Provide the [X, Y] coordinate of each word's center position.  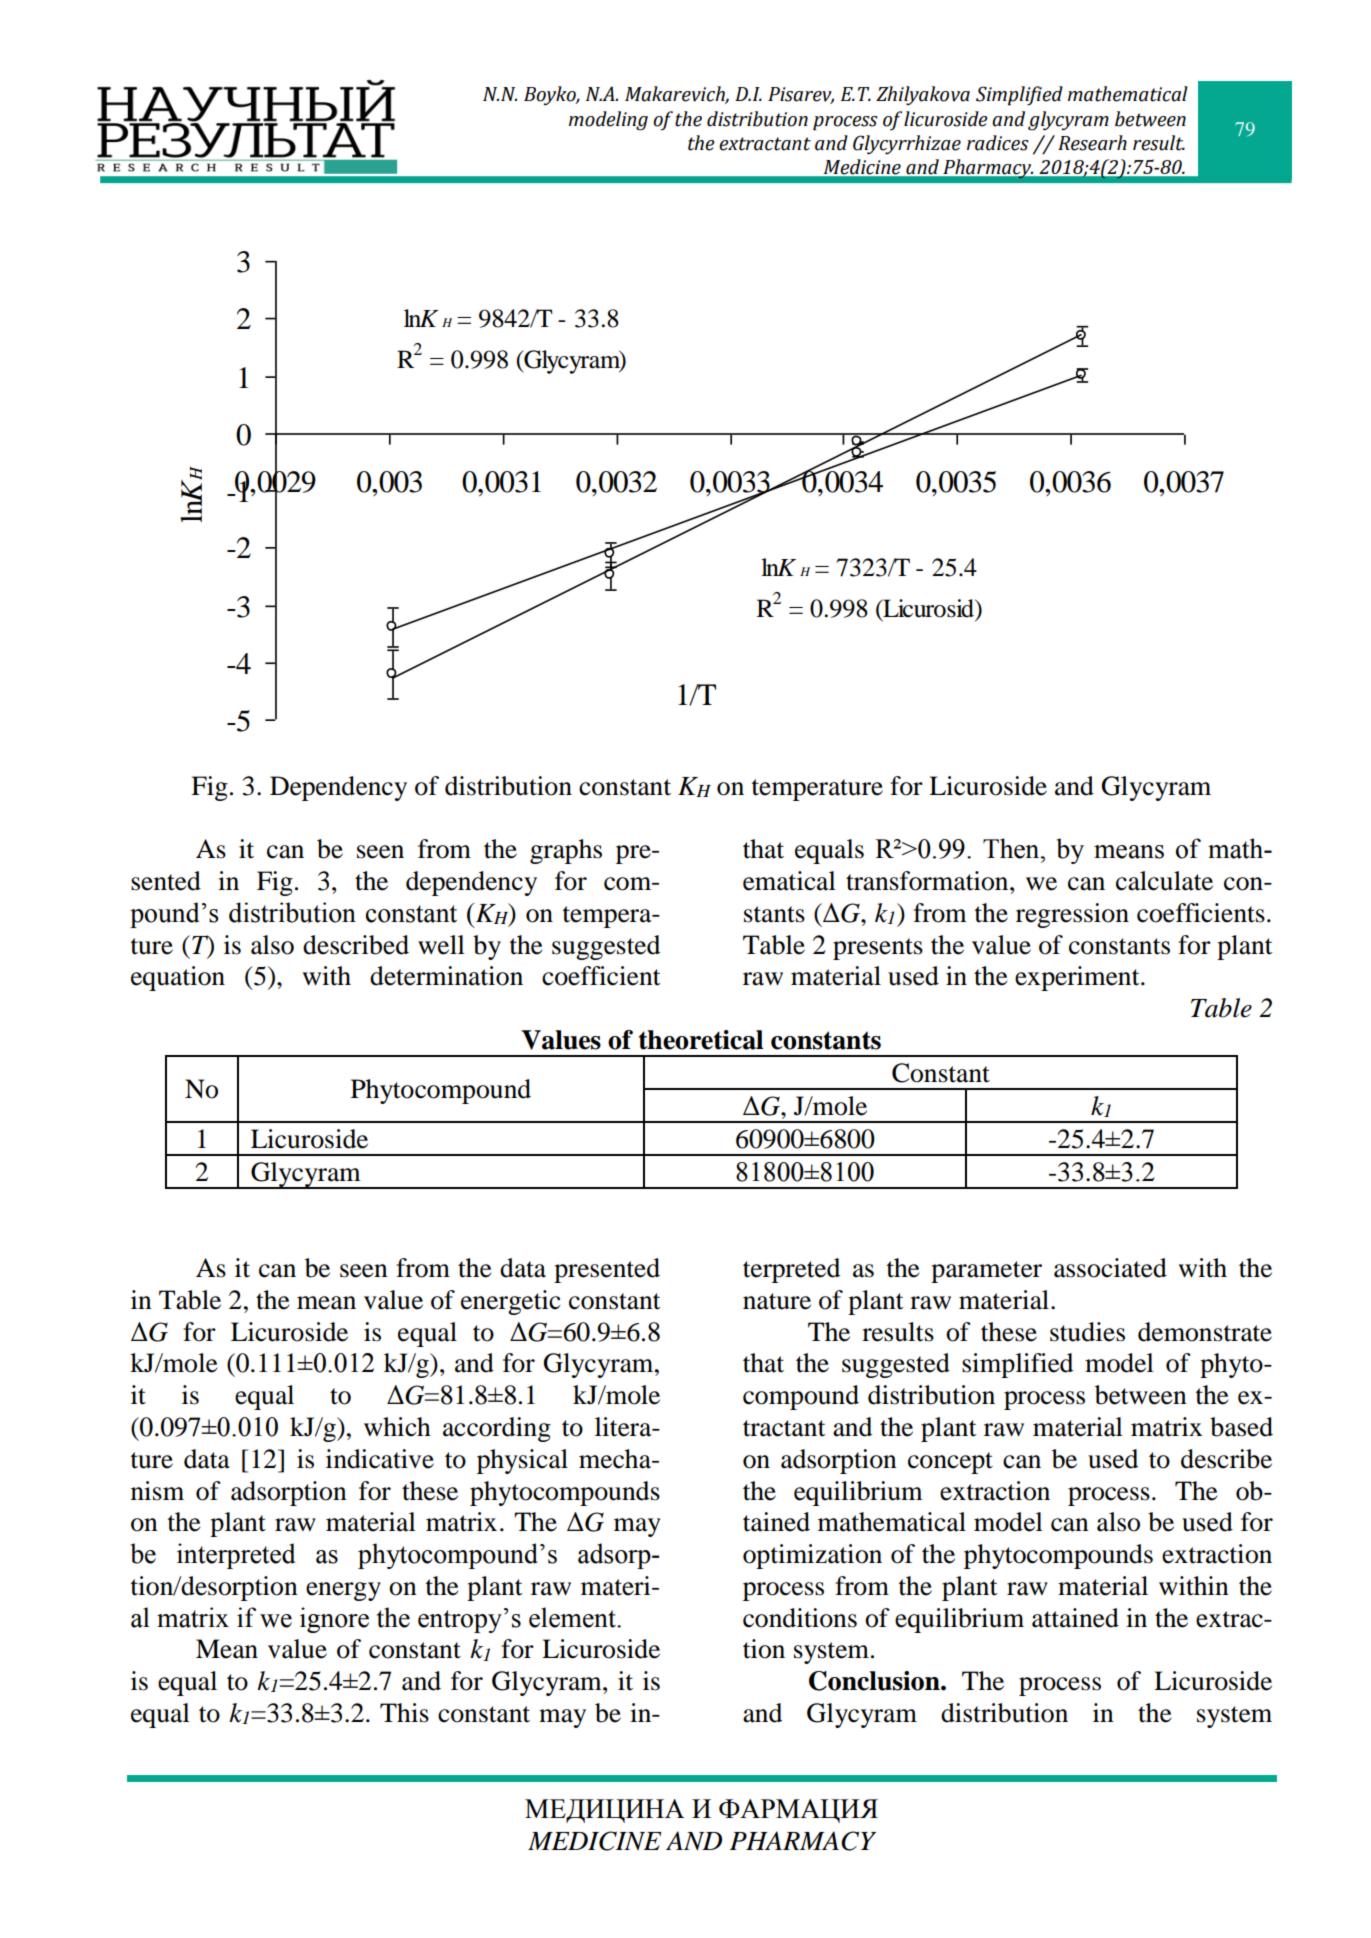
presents [878, 949]
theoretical [701, 1040]
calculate [1164, 881]
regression [1072, 915]
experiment [1078, 978]
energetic [511, 1302]
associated [1110, 1268]
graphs [566, 851]
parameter [986, 1272]
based [1241, 1427]
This [404, 1713]
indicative [380, 1459]
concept [950, 1463]
